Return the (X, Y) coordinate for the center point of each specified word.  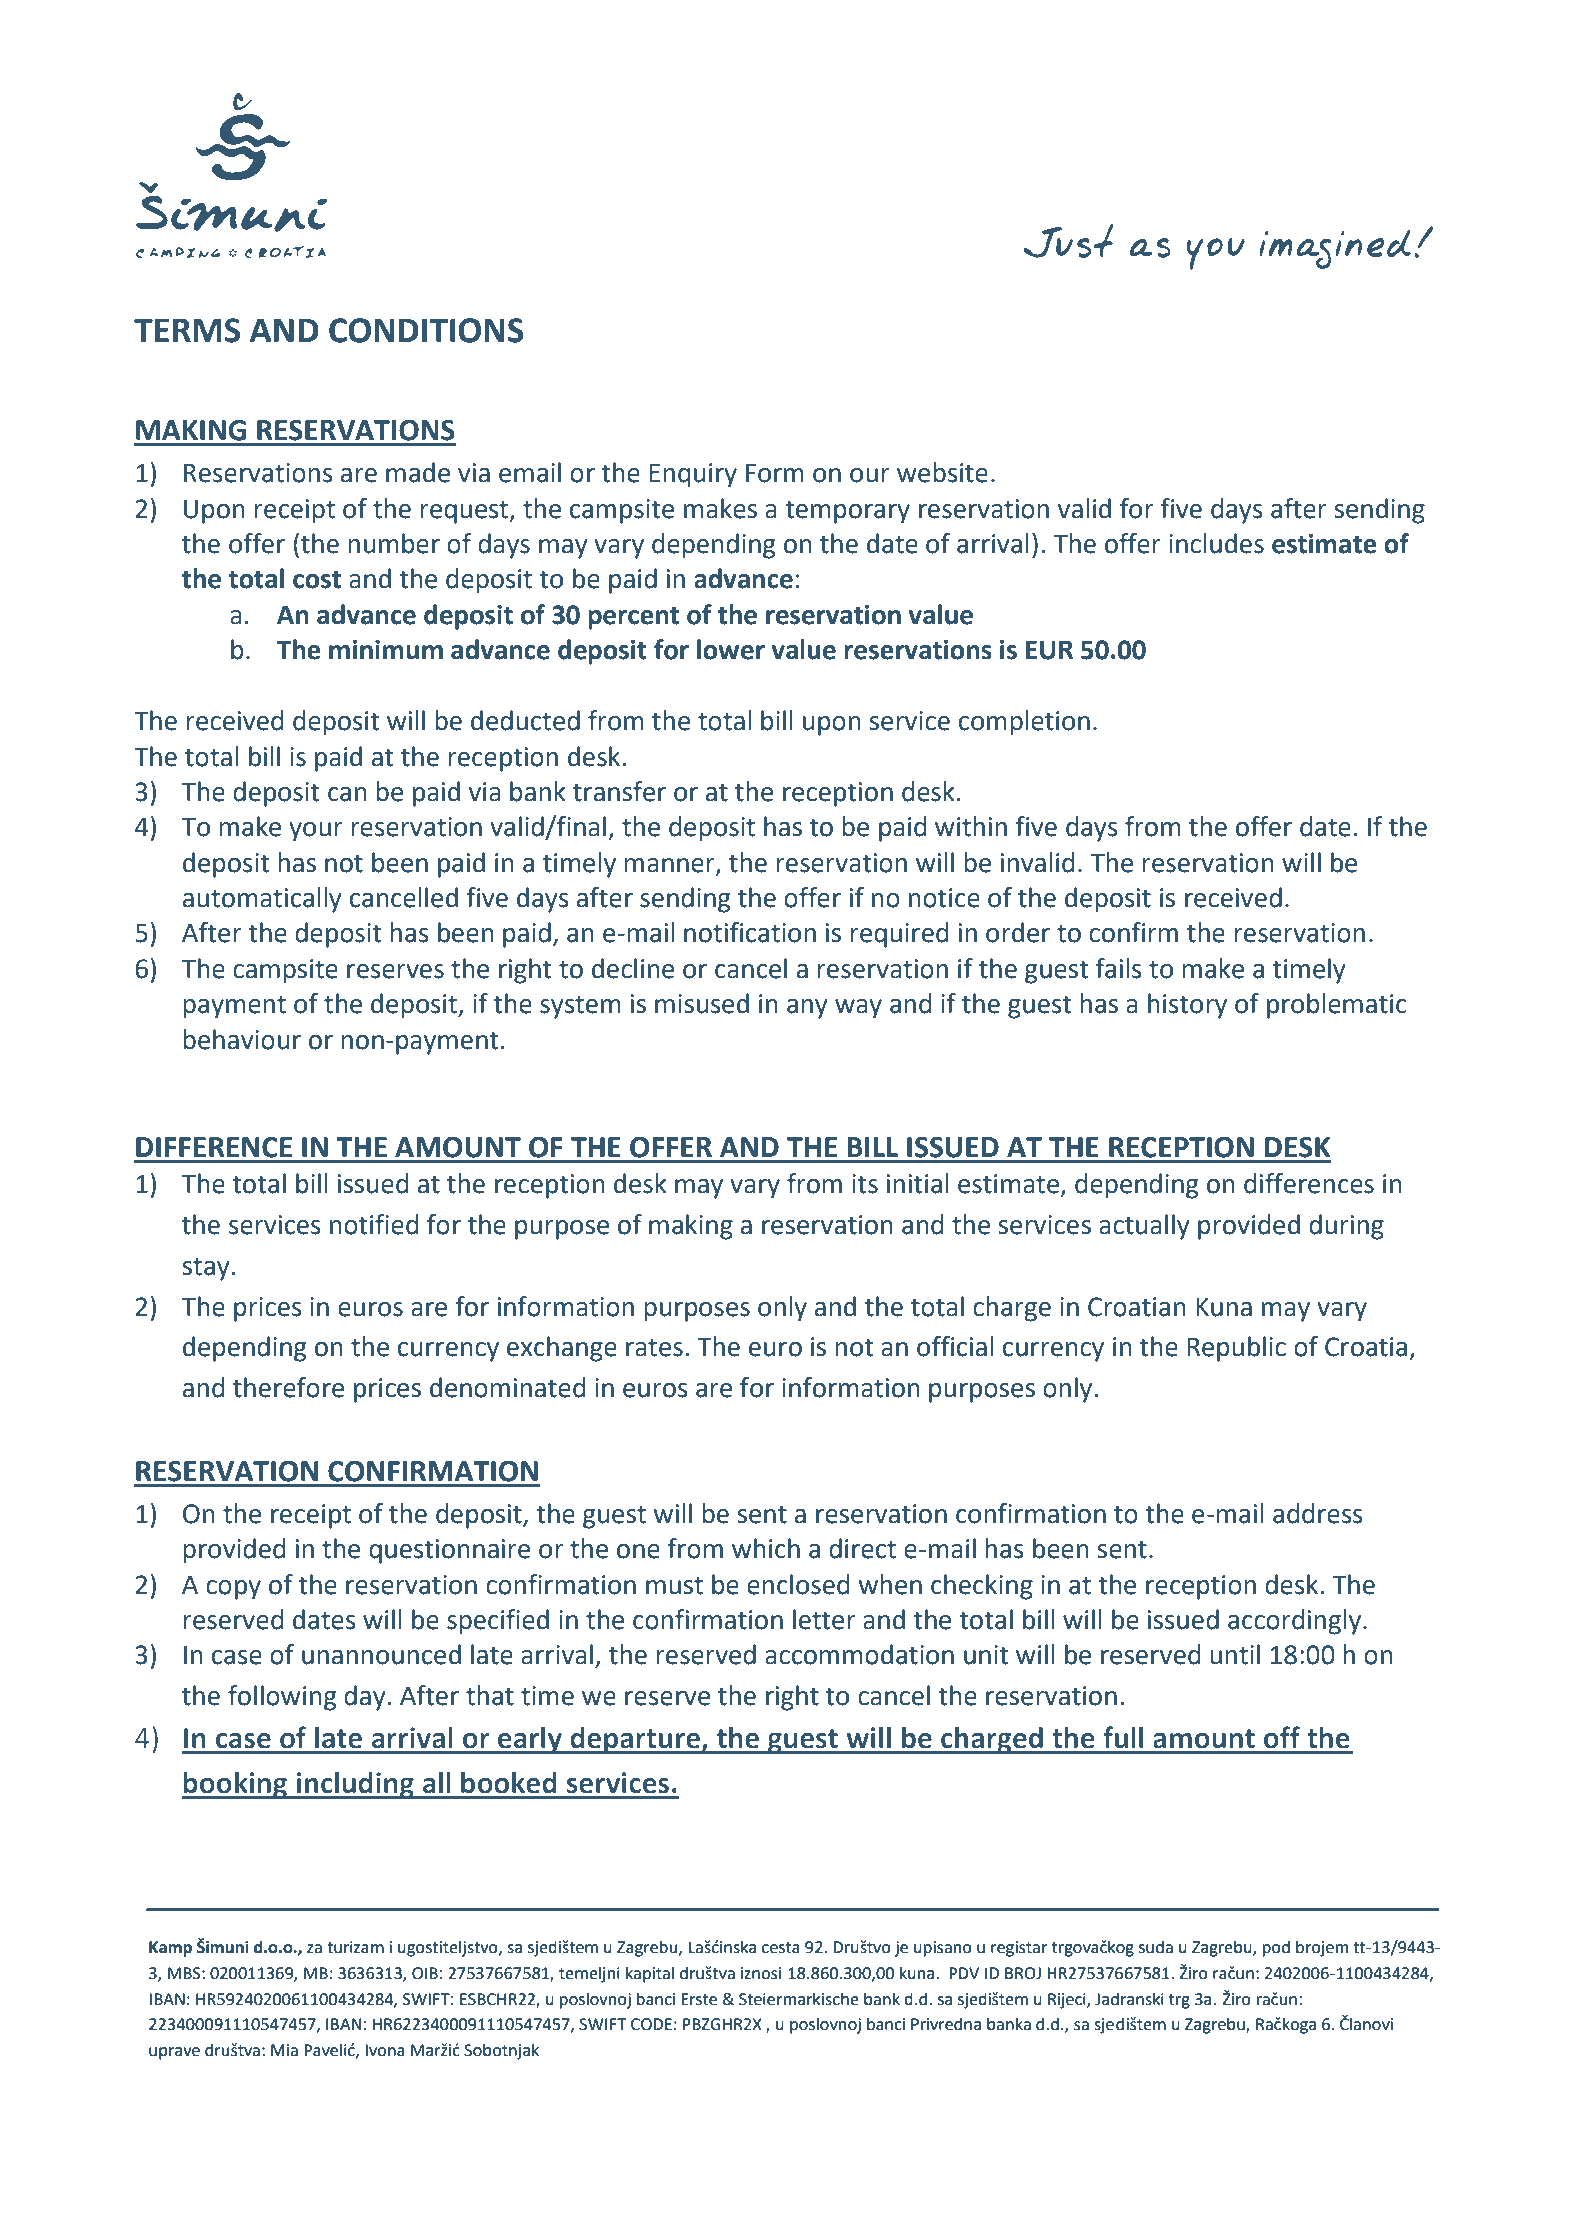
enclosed (798, 1584)
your (316, 832)
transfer (619, 791)
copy (233, 1590)
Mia (284, 2050)
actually (1144, 1227)
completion (1024, 723)
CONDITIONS (426, 330)
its (865, 1184)
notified (374, 1224)
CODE (651, 2024)
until (1235, 1654)
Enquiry (693, 475)
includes (1216, 543)
